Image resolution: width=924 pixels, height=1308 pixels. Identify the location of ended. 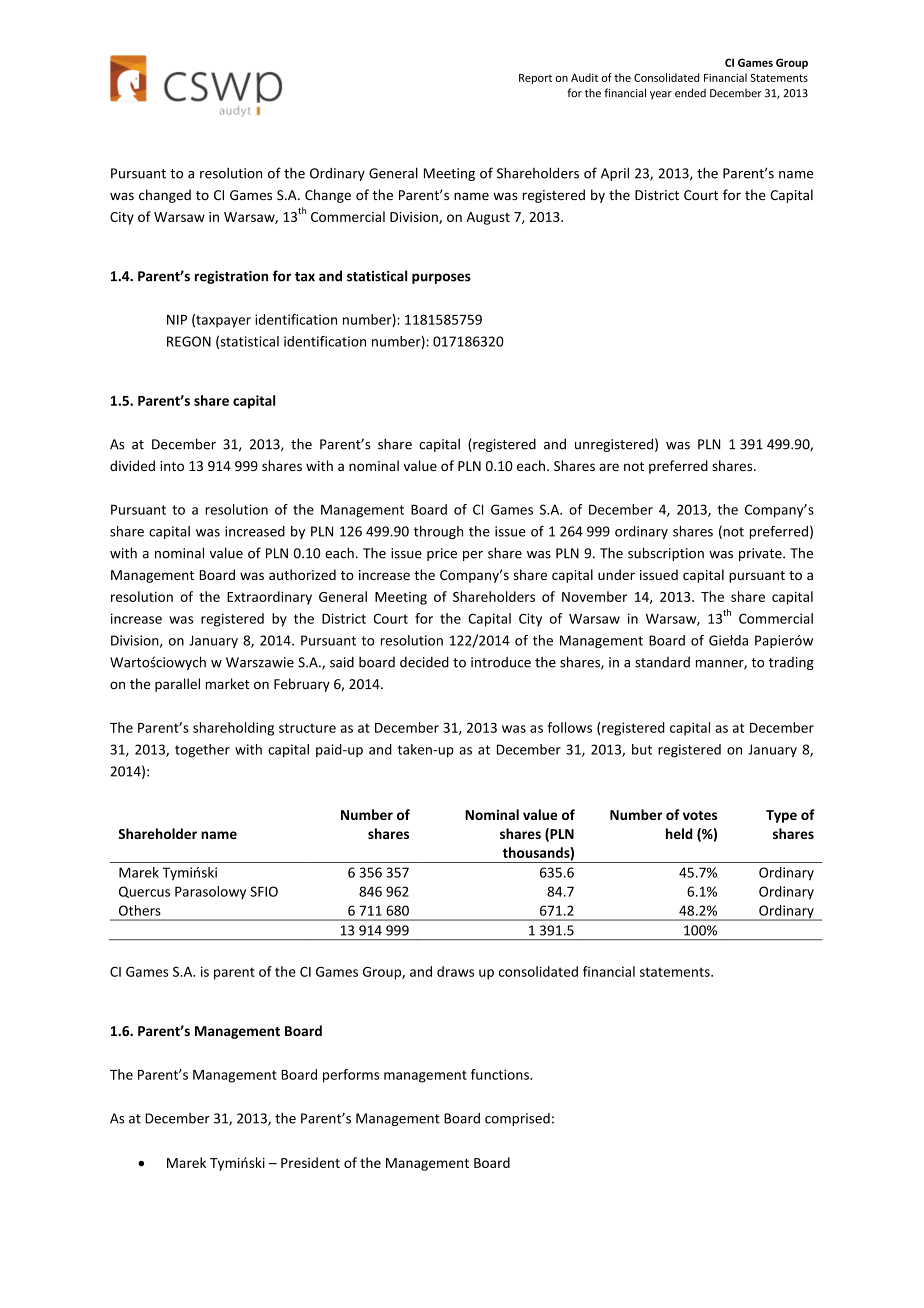
(690, 93).
